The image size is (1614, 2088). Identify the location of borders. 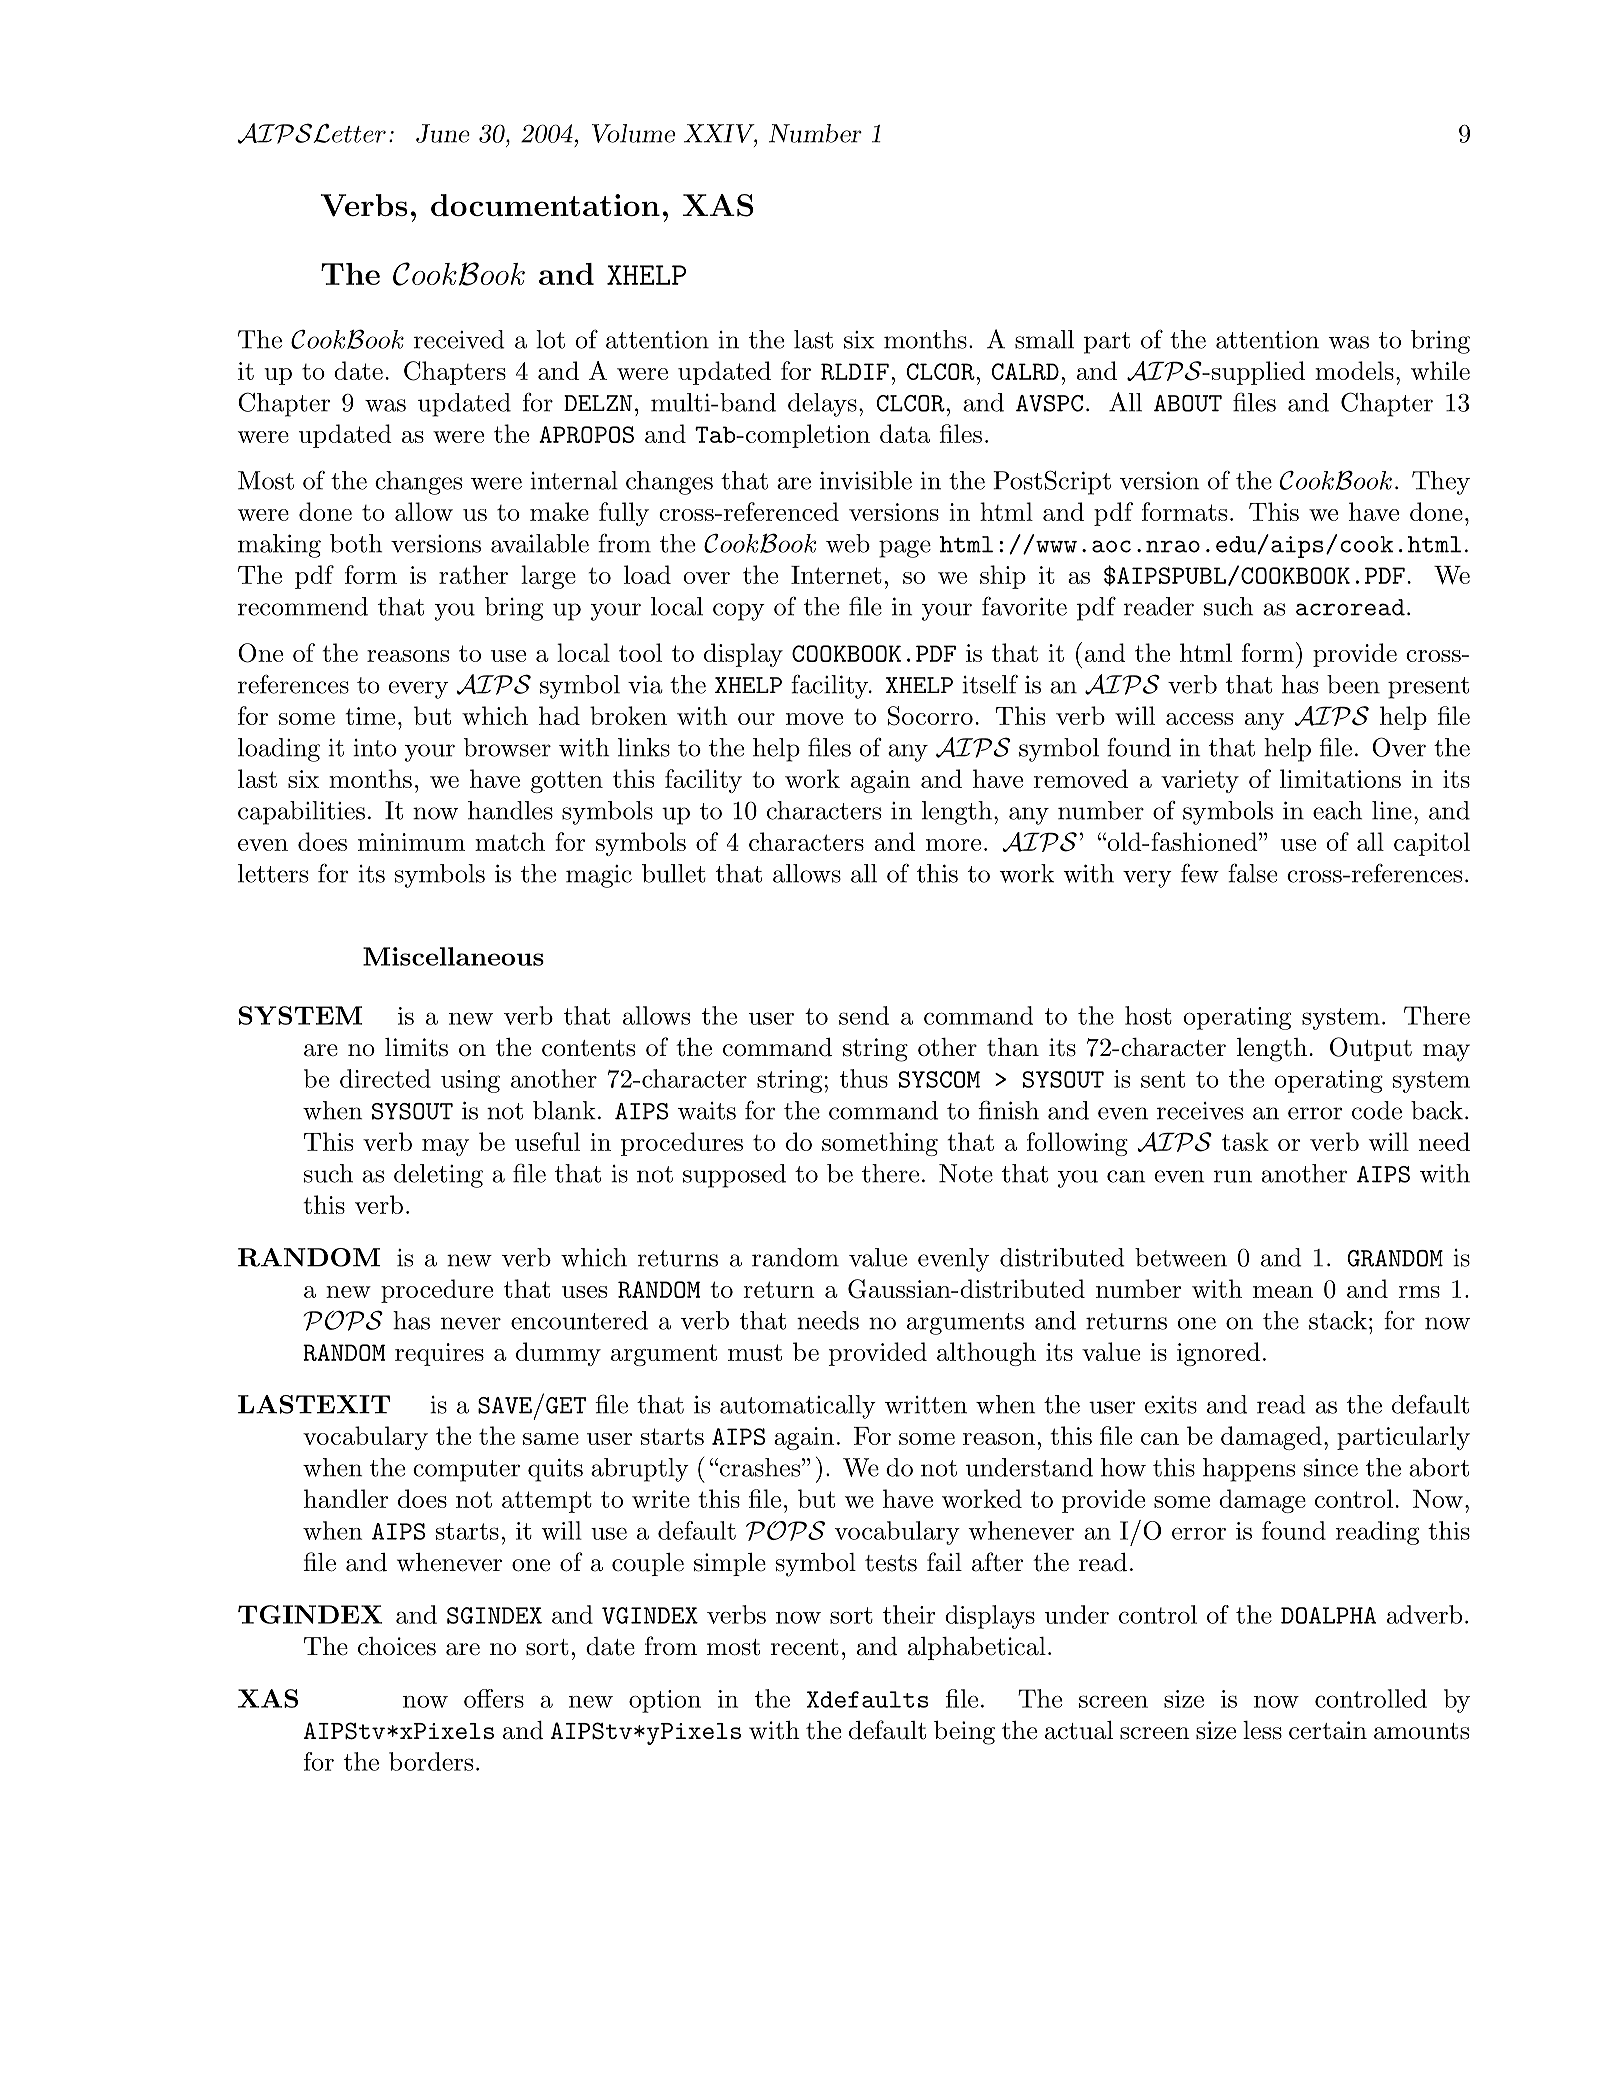
(431, 1761).
